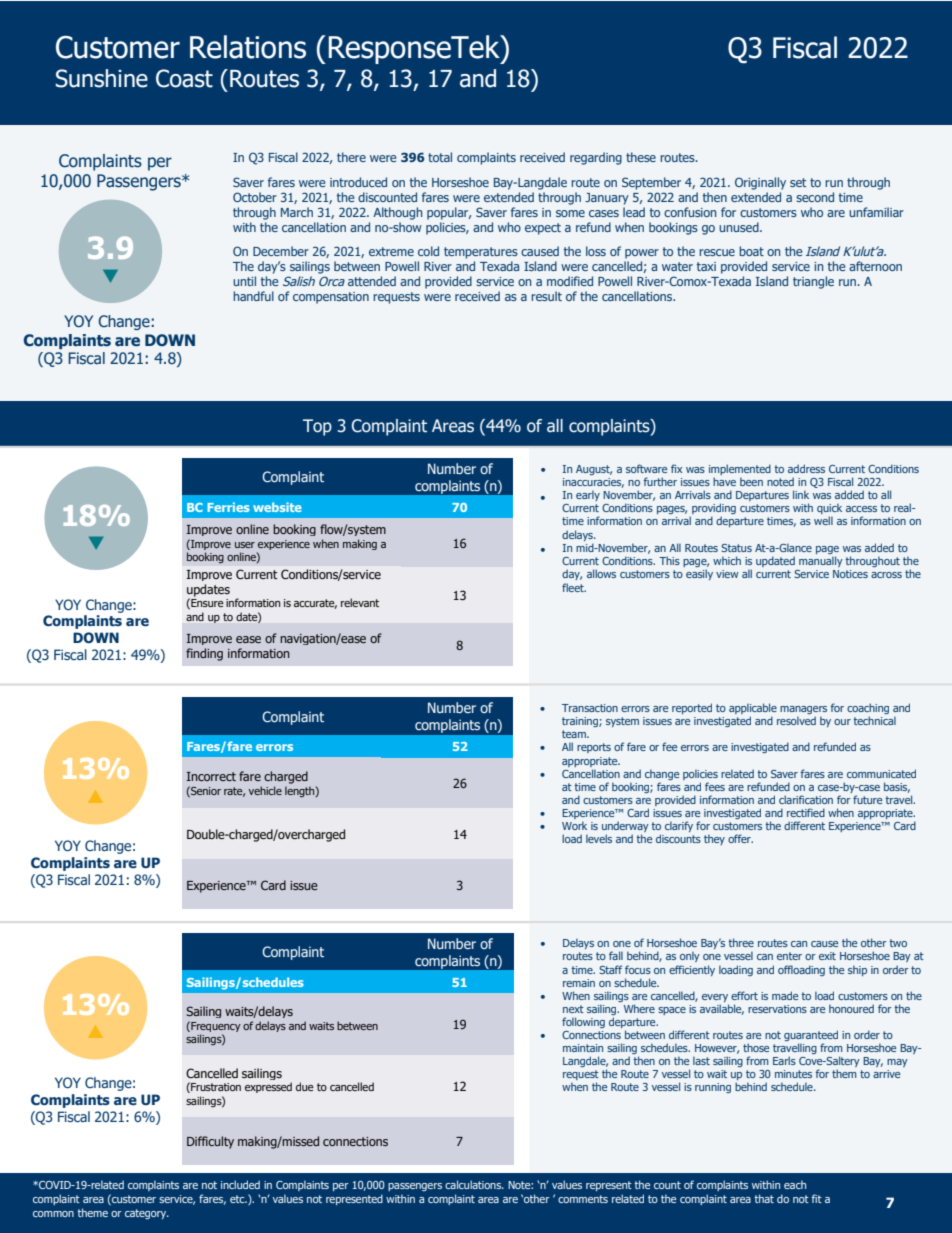 The height and width of the screenshot is (1233, 952). I want to click on calculations, so click(474, 1184).
